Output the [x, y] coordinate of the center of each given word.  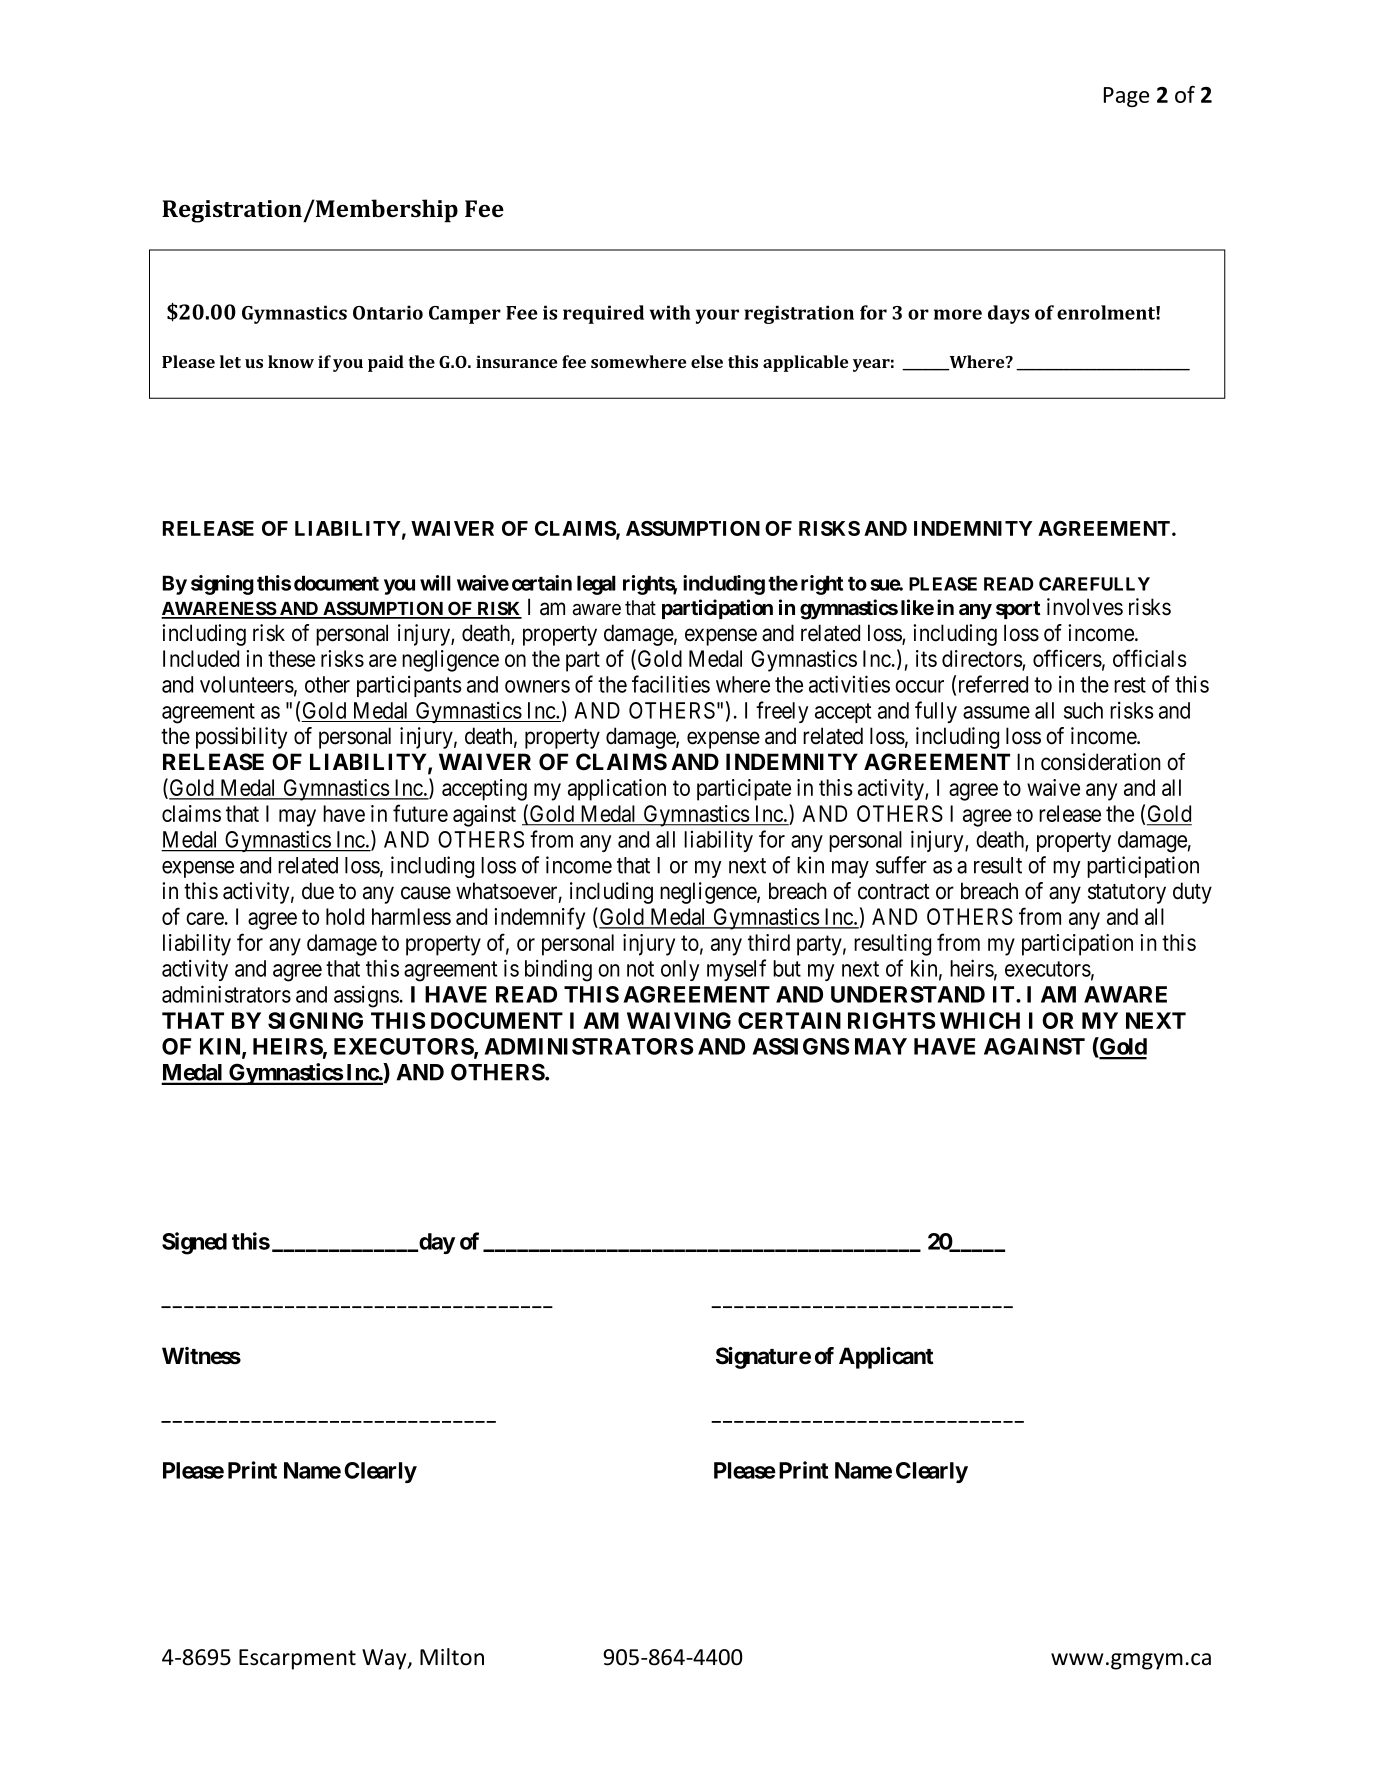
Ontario [388, 312]
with [670, 312]
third [769, 942]
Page [1126, 97]
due [318, 891]
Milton [452, 1657]
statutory [1127, 894]
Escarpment [297, 1659]
